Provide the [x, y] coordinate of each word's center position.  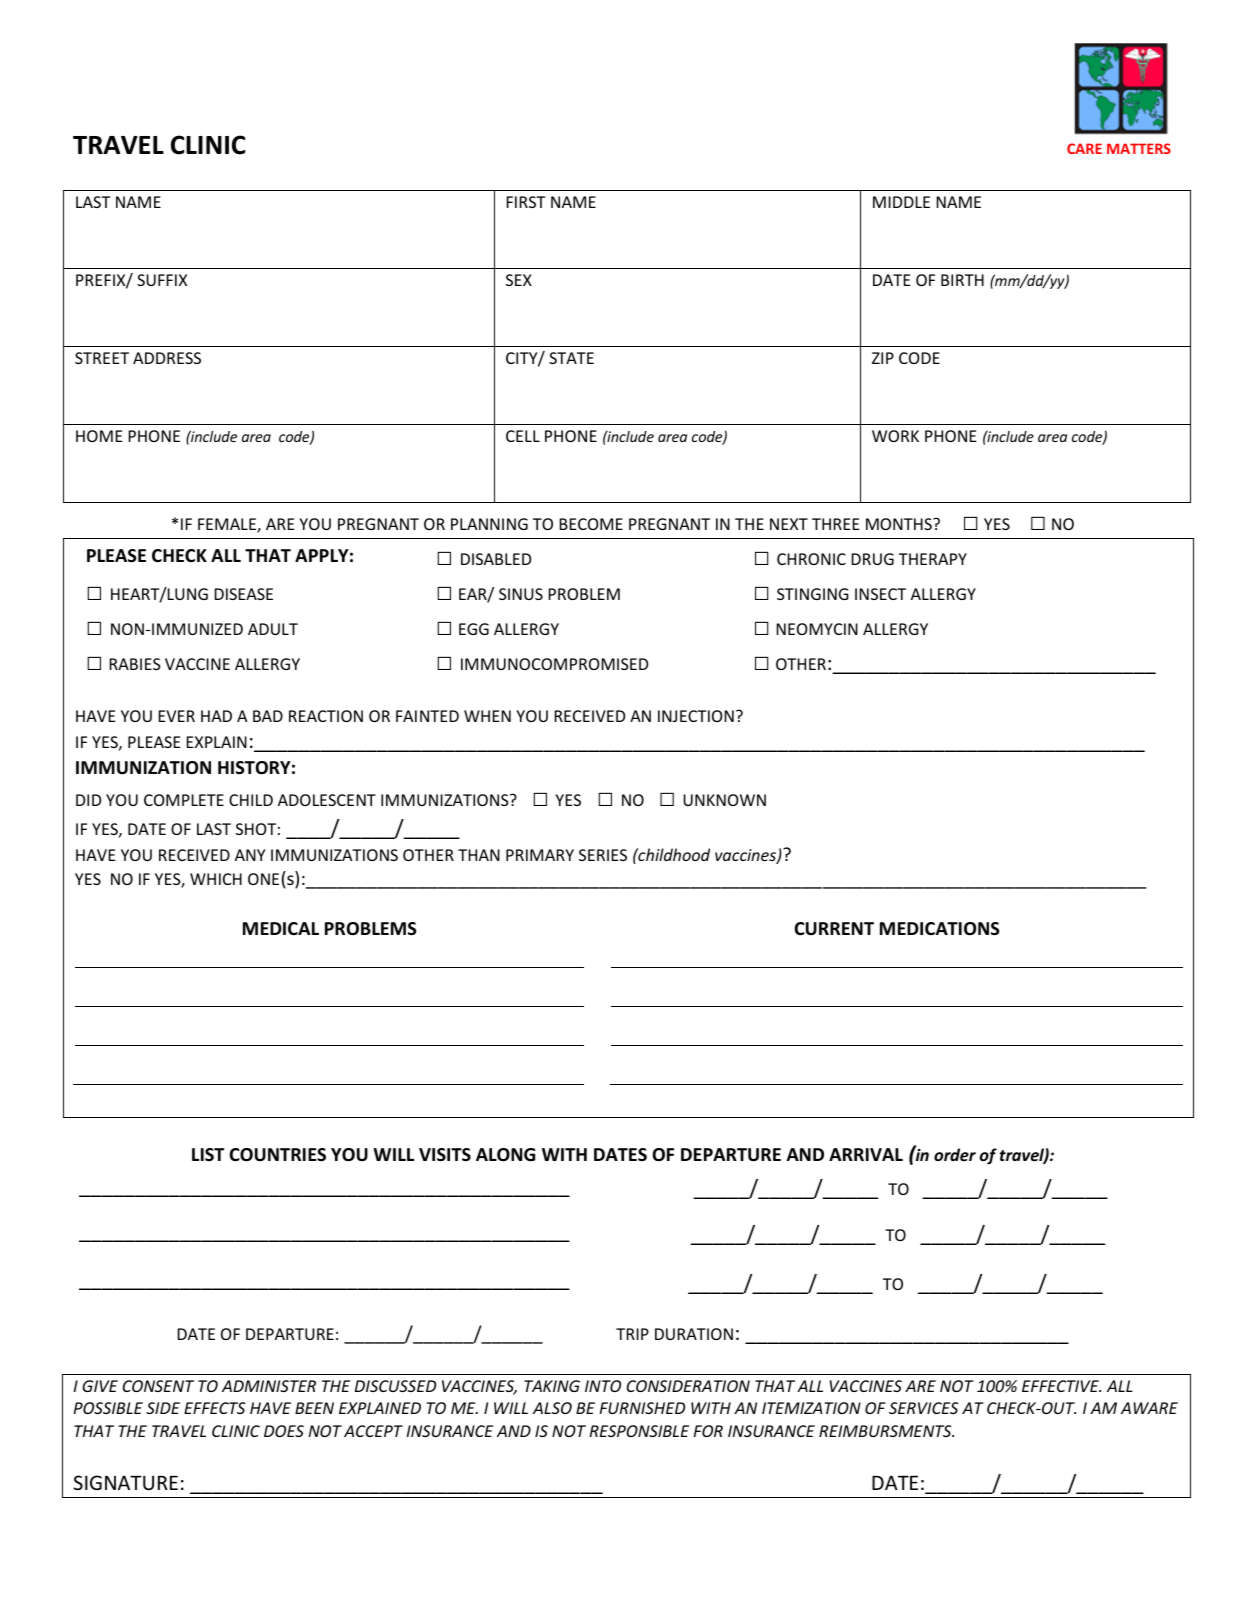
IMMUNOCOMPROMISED [554, 664]
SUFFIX [162, 280]
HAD [216, 716]
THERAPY [933, 559]
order [955, 1154]
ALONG [505, 1155]
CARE [1084, 148]
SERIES [603, 855]
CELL [523, 436]
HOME [99, 436]
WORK [895, 436]
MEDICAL [281, 928]
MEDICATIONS [940, 929]
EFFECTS [214, 1408]
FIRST [525, 202]
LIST [208, 1154]
